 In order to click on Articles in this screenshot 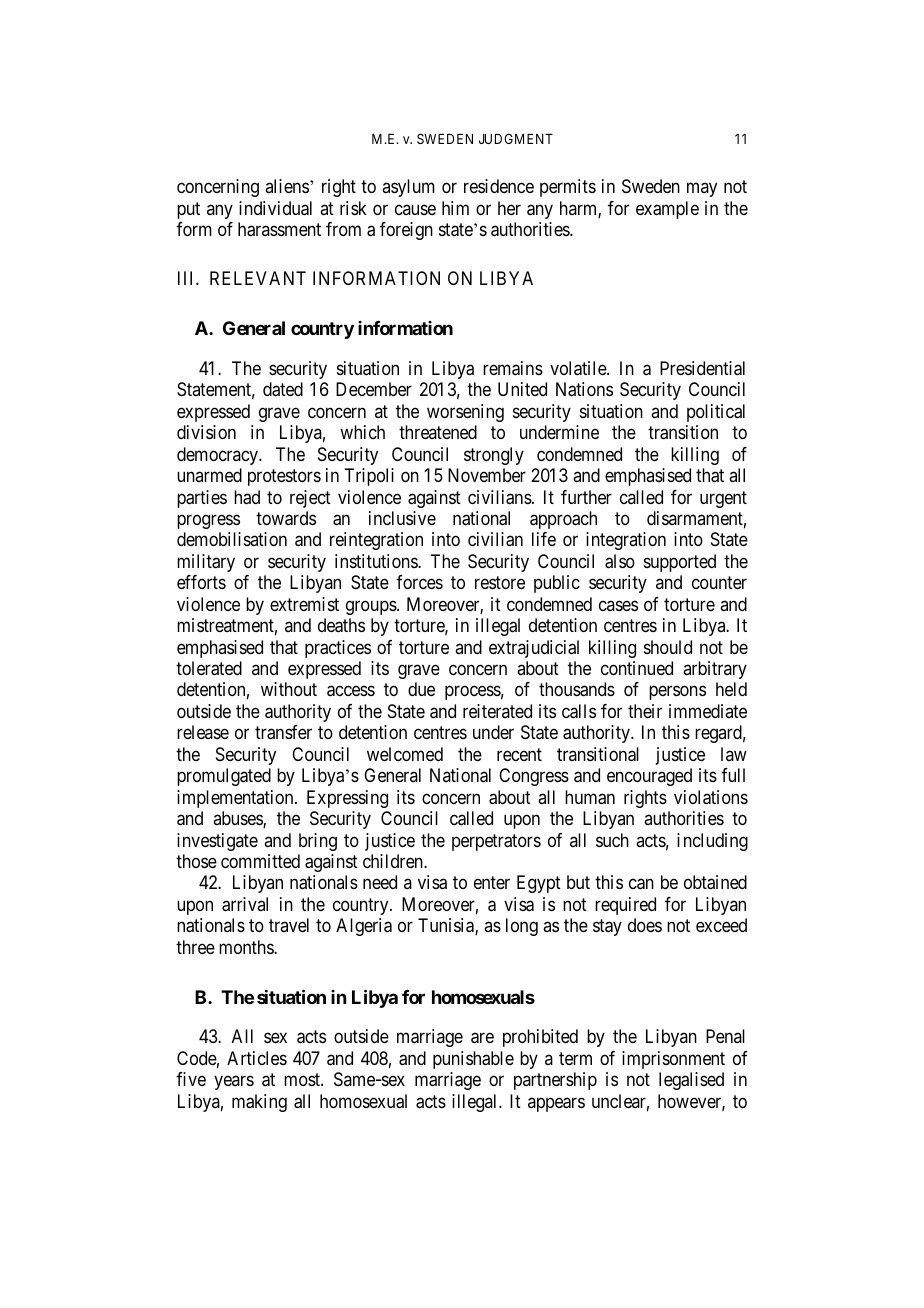, I will do `click(257, 1058)`.
